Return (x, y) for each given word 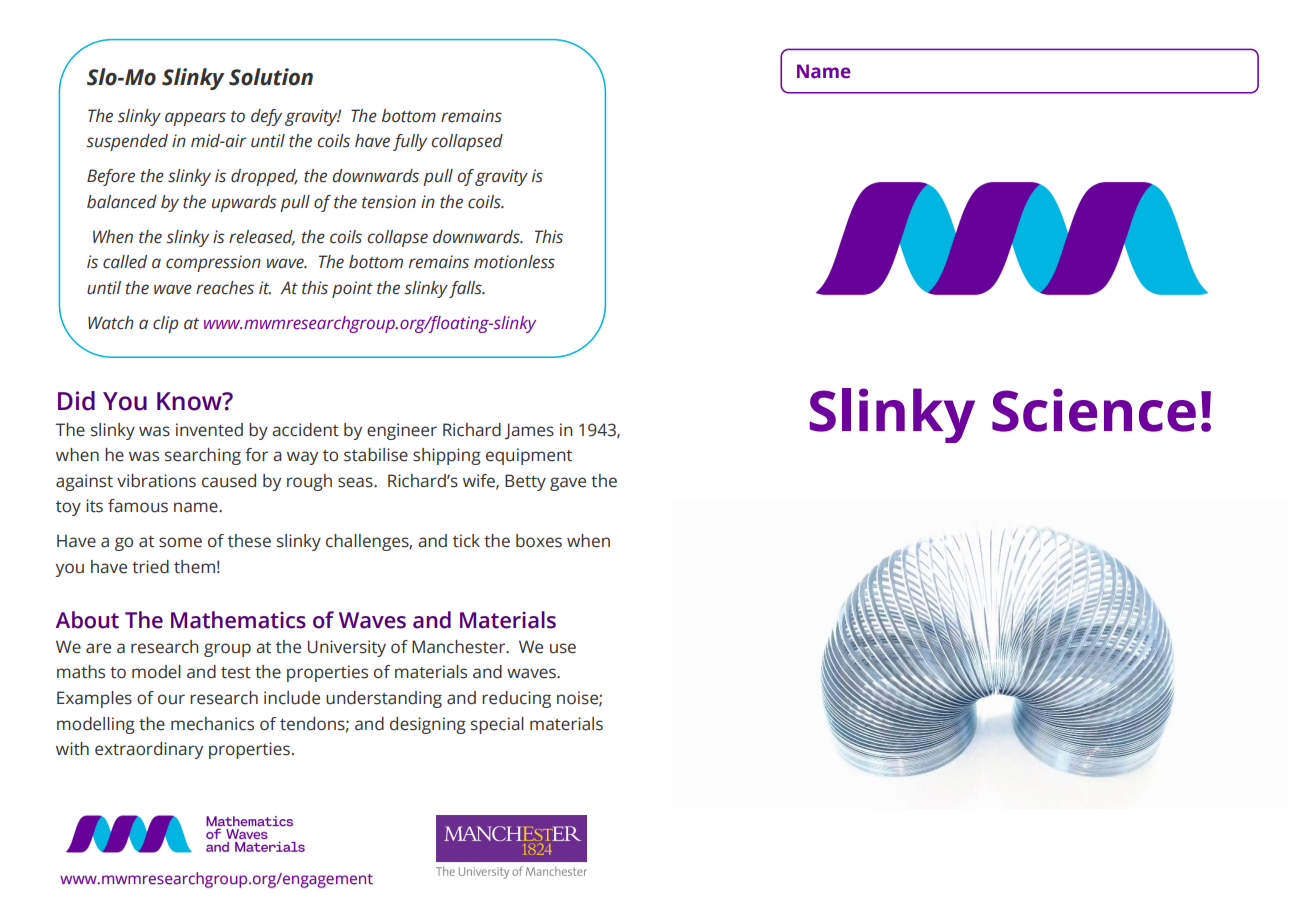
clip (165, 324)
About (87, 620)
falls (466, 289)
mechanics (212, 724)
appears (195, 119)
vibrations (156, 481)
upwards (244, 203)
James (529, 431)
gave (568, 484)
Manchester (460, 647)
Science (1094, 410)
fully (410, 142)
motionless (514, 262)
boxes (539, 541)
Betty (525, 482)
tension (389, 202)
